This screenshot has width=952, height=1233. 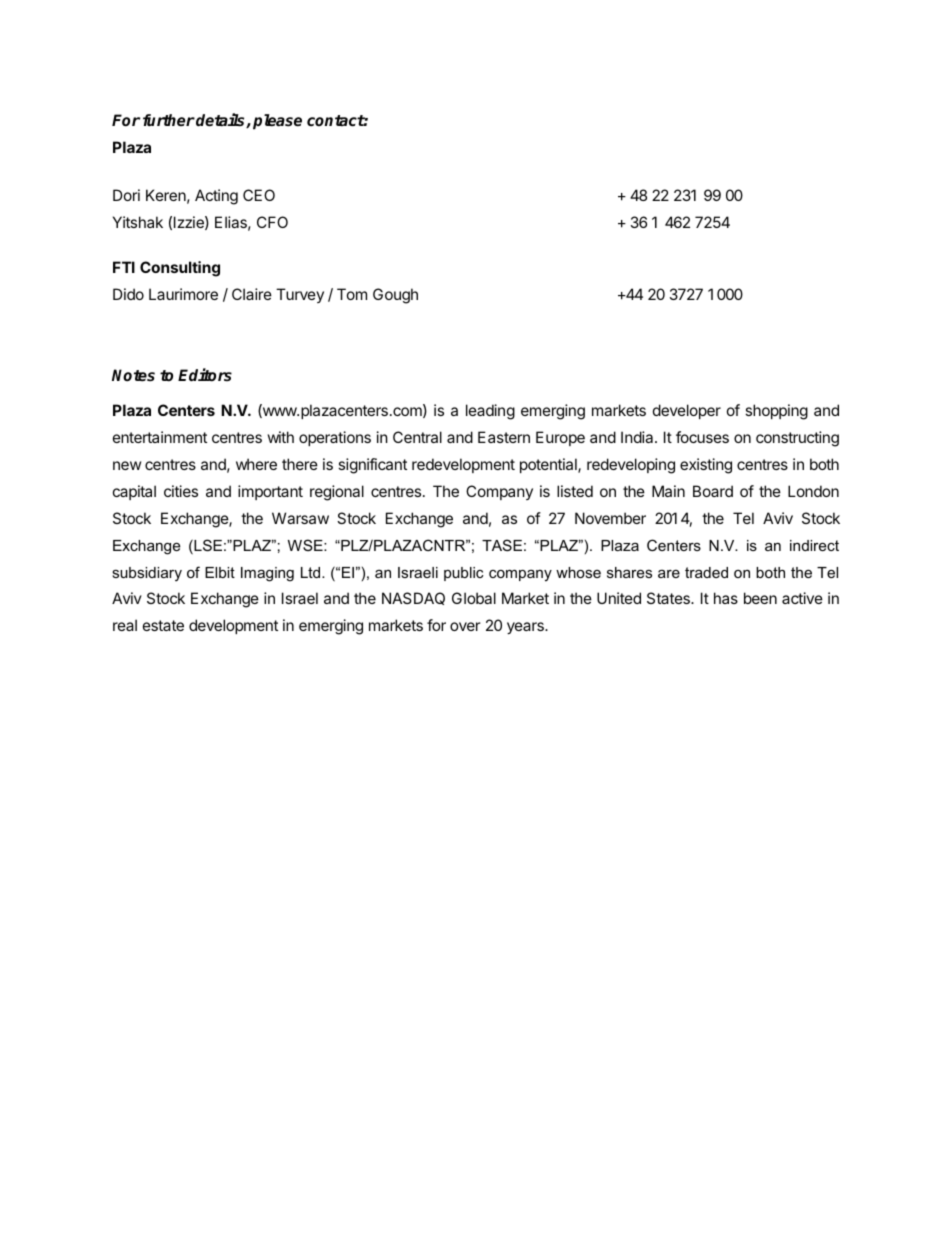 What do you see at coordinates (687, 411) in the screenshot?
I see `developer` at bounding box center [687, 411].
